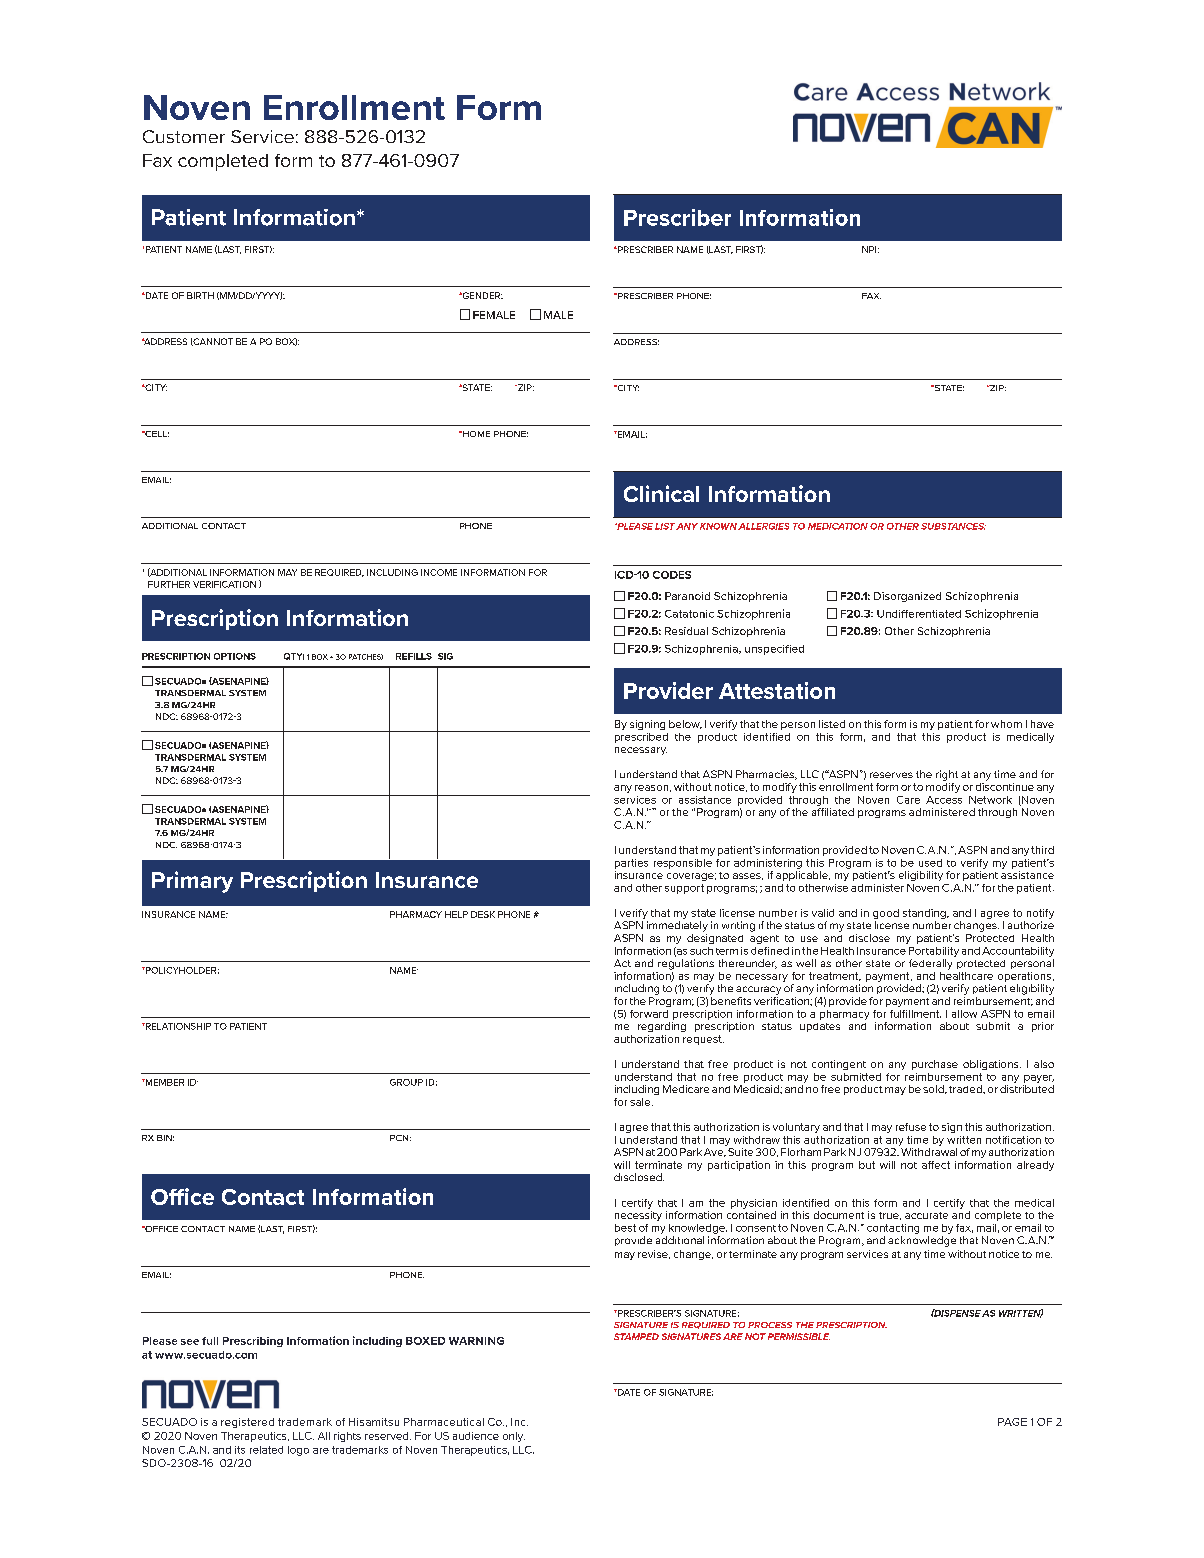 This screenshot has height=1558, width=1204. I want to click on registered, so click(247, 1423).
